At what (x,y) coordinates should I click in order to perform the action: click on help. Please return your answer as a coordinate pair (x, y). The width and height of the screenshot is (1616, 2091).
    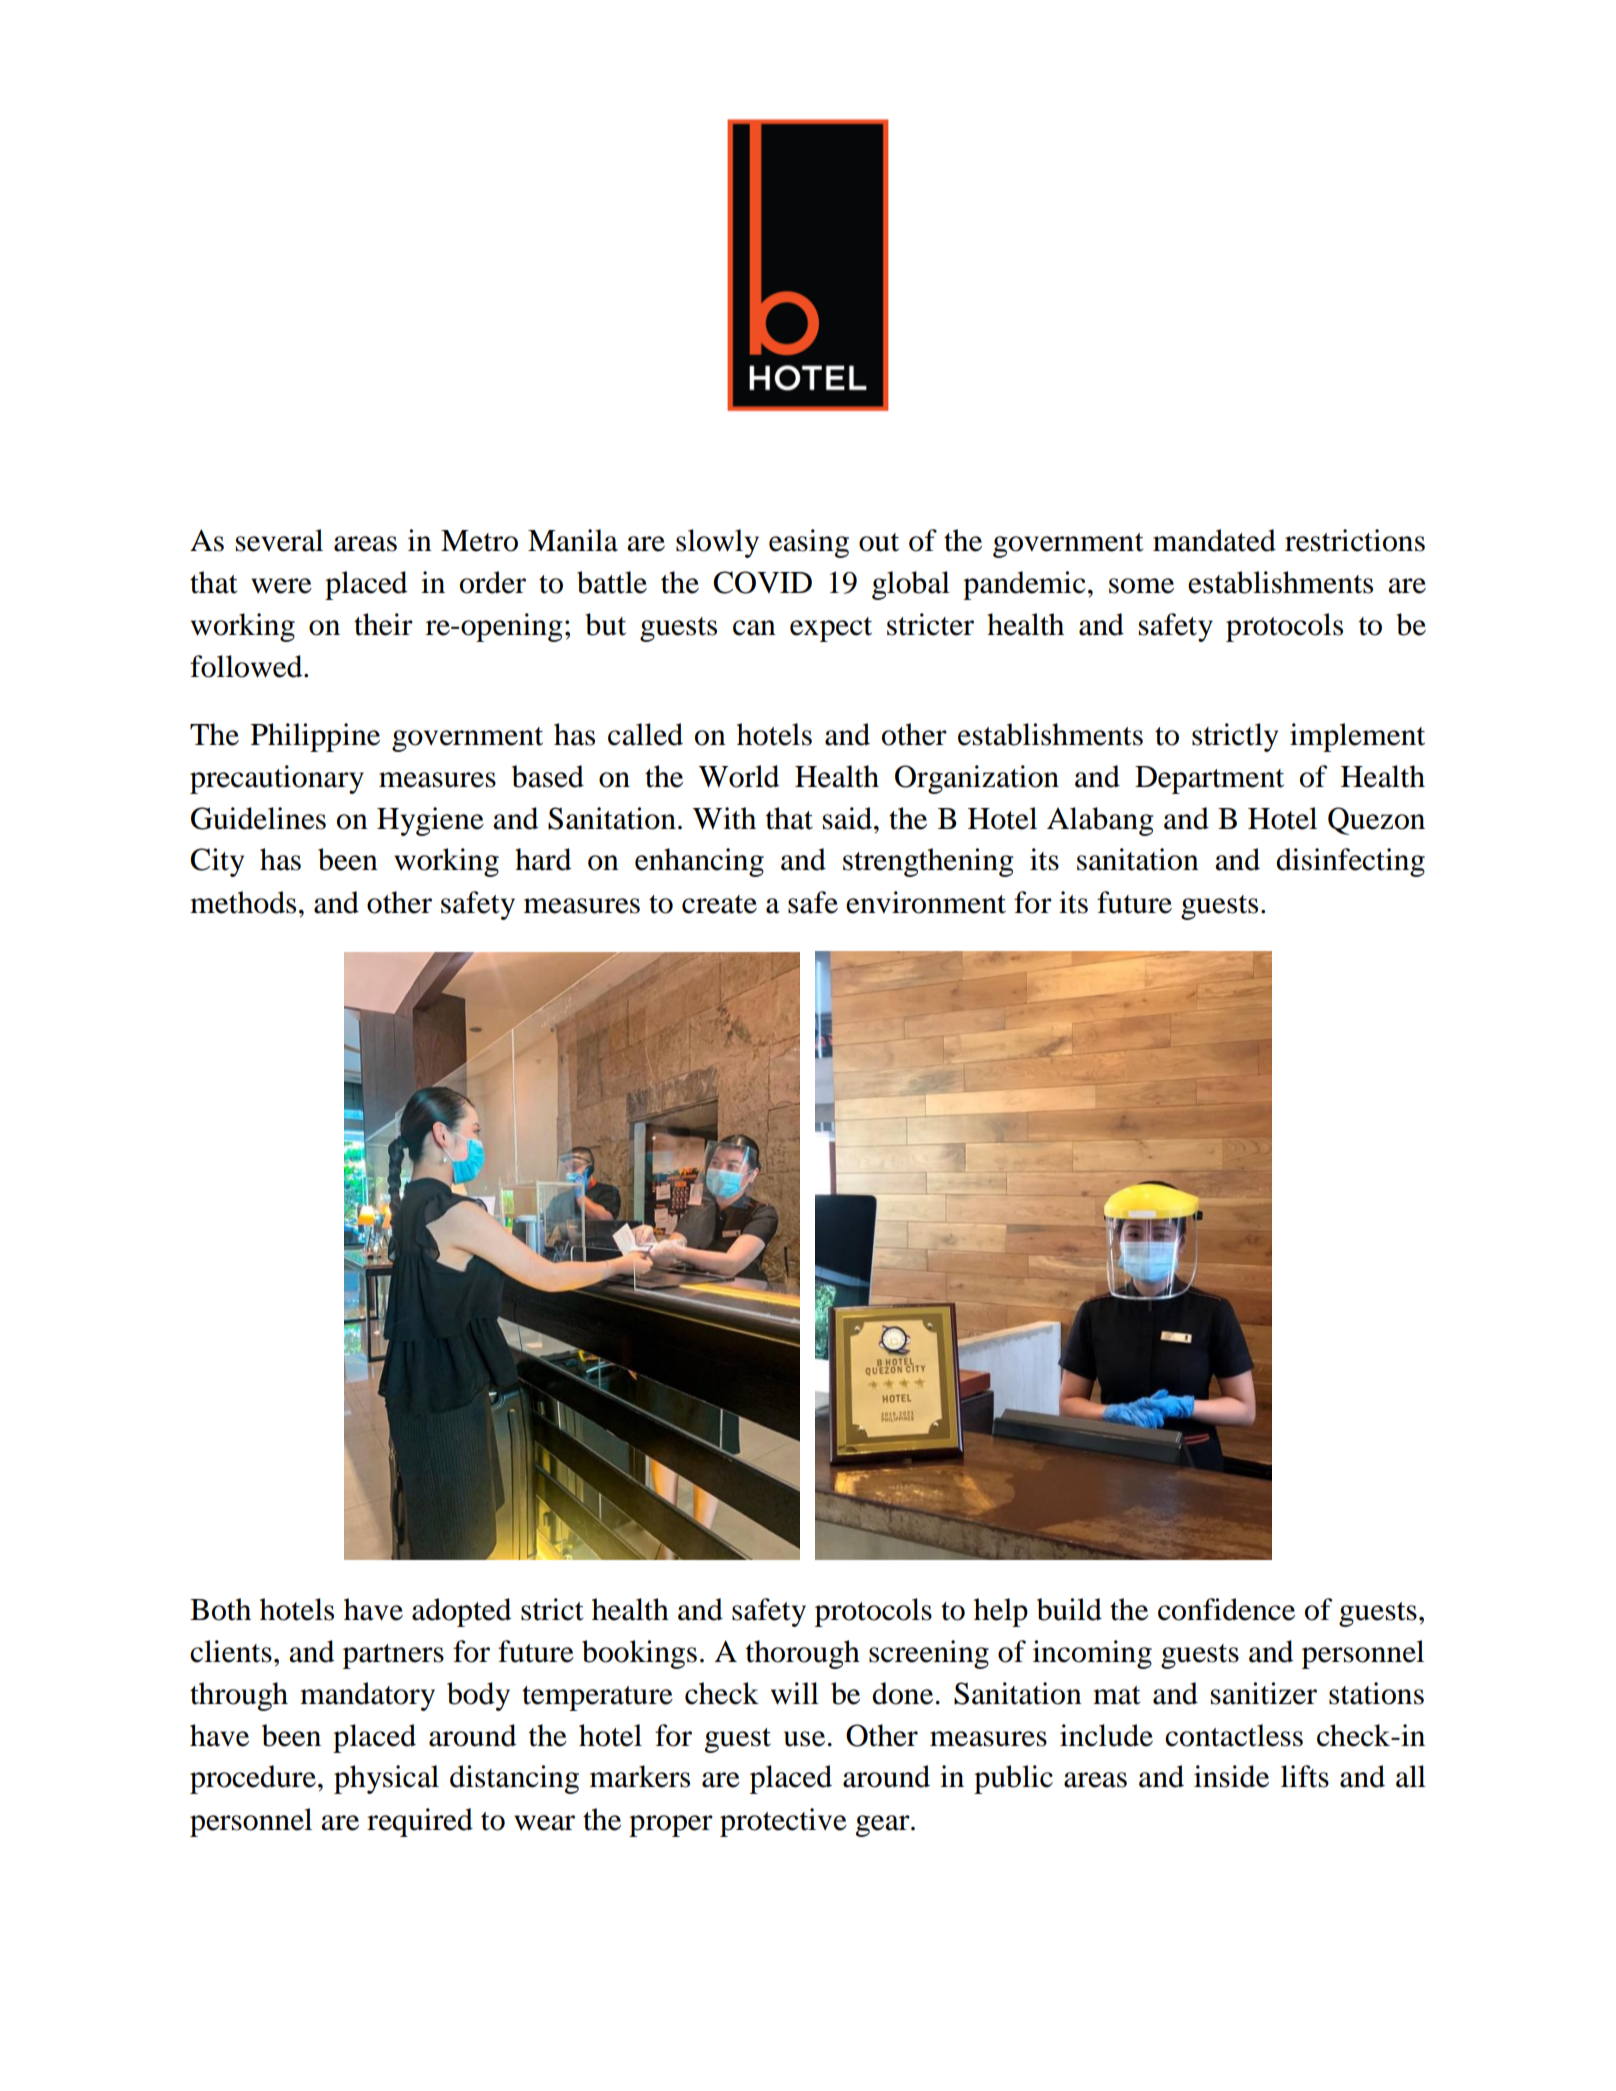
    Looking at the image, I should click on (1001, 1612).
